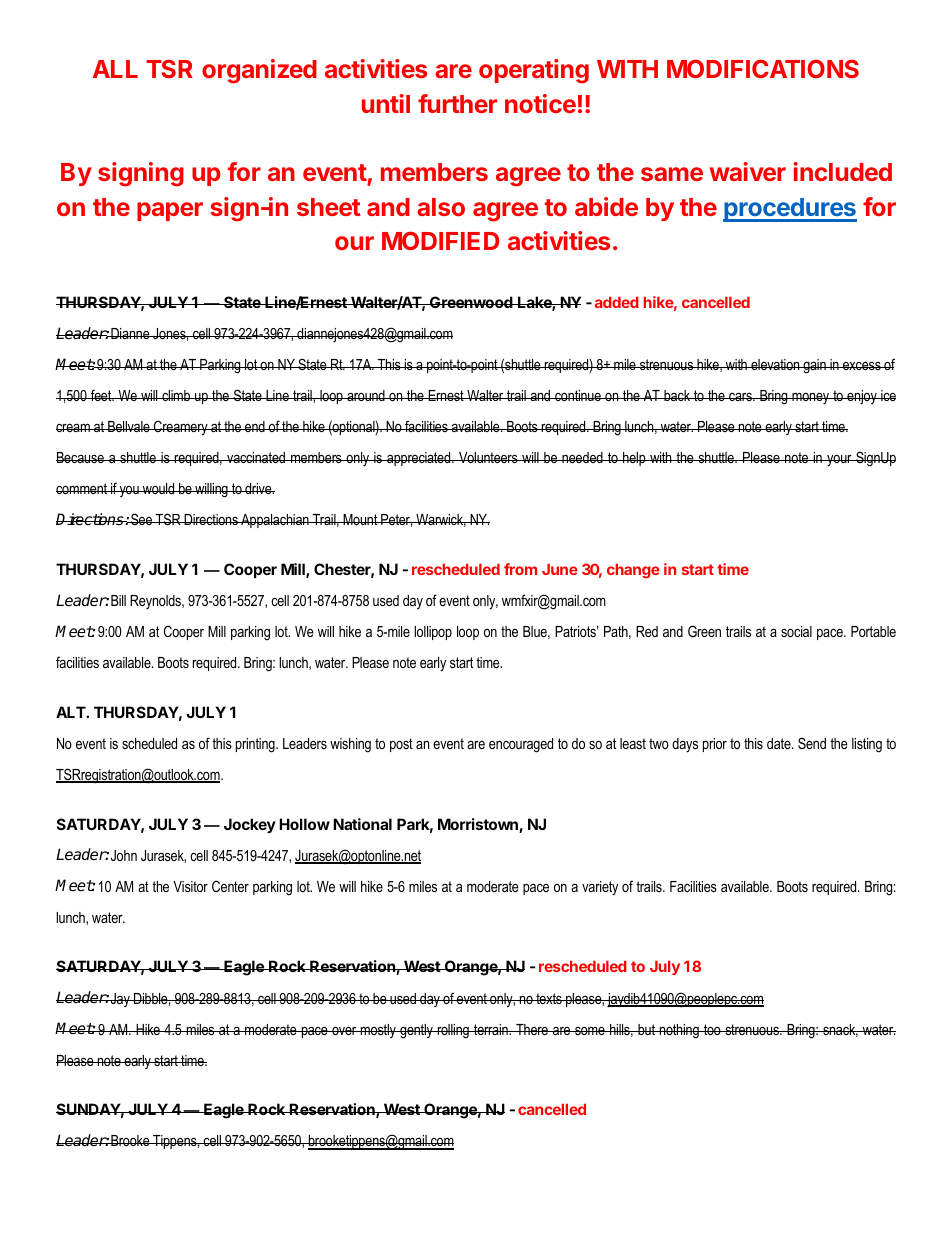  What do you see at coordinates (780, 743) in the screenshot?
I see `date` at bounding box center [780, 743].
